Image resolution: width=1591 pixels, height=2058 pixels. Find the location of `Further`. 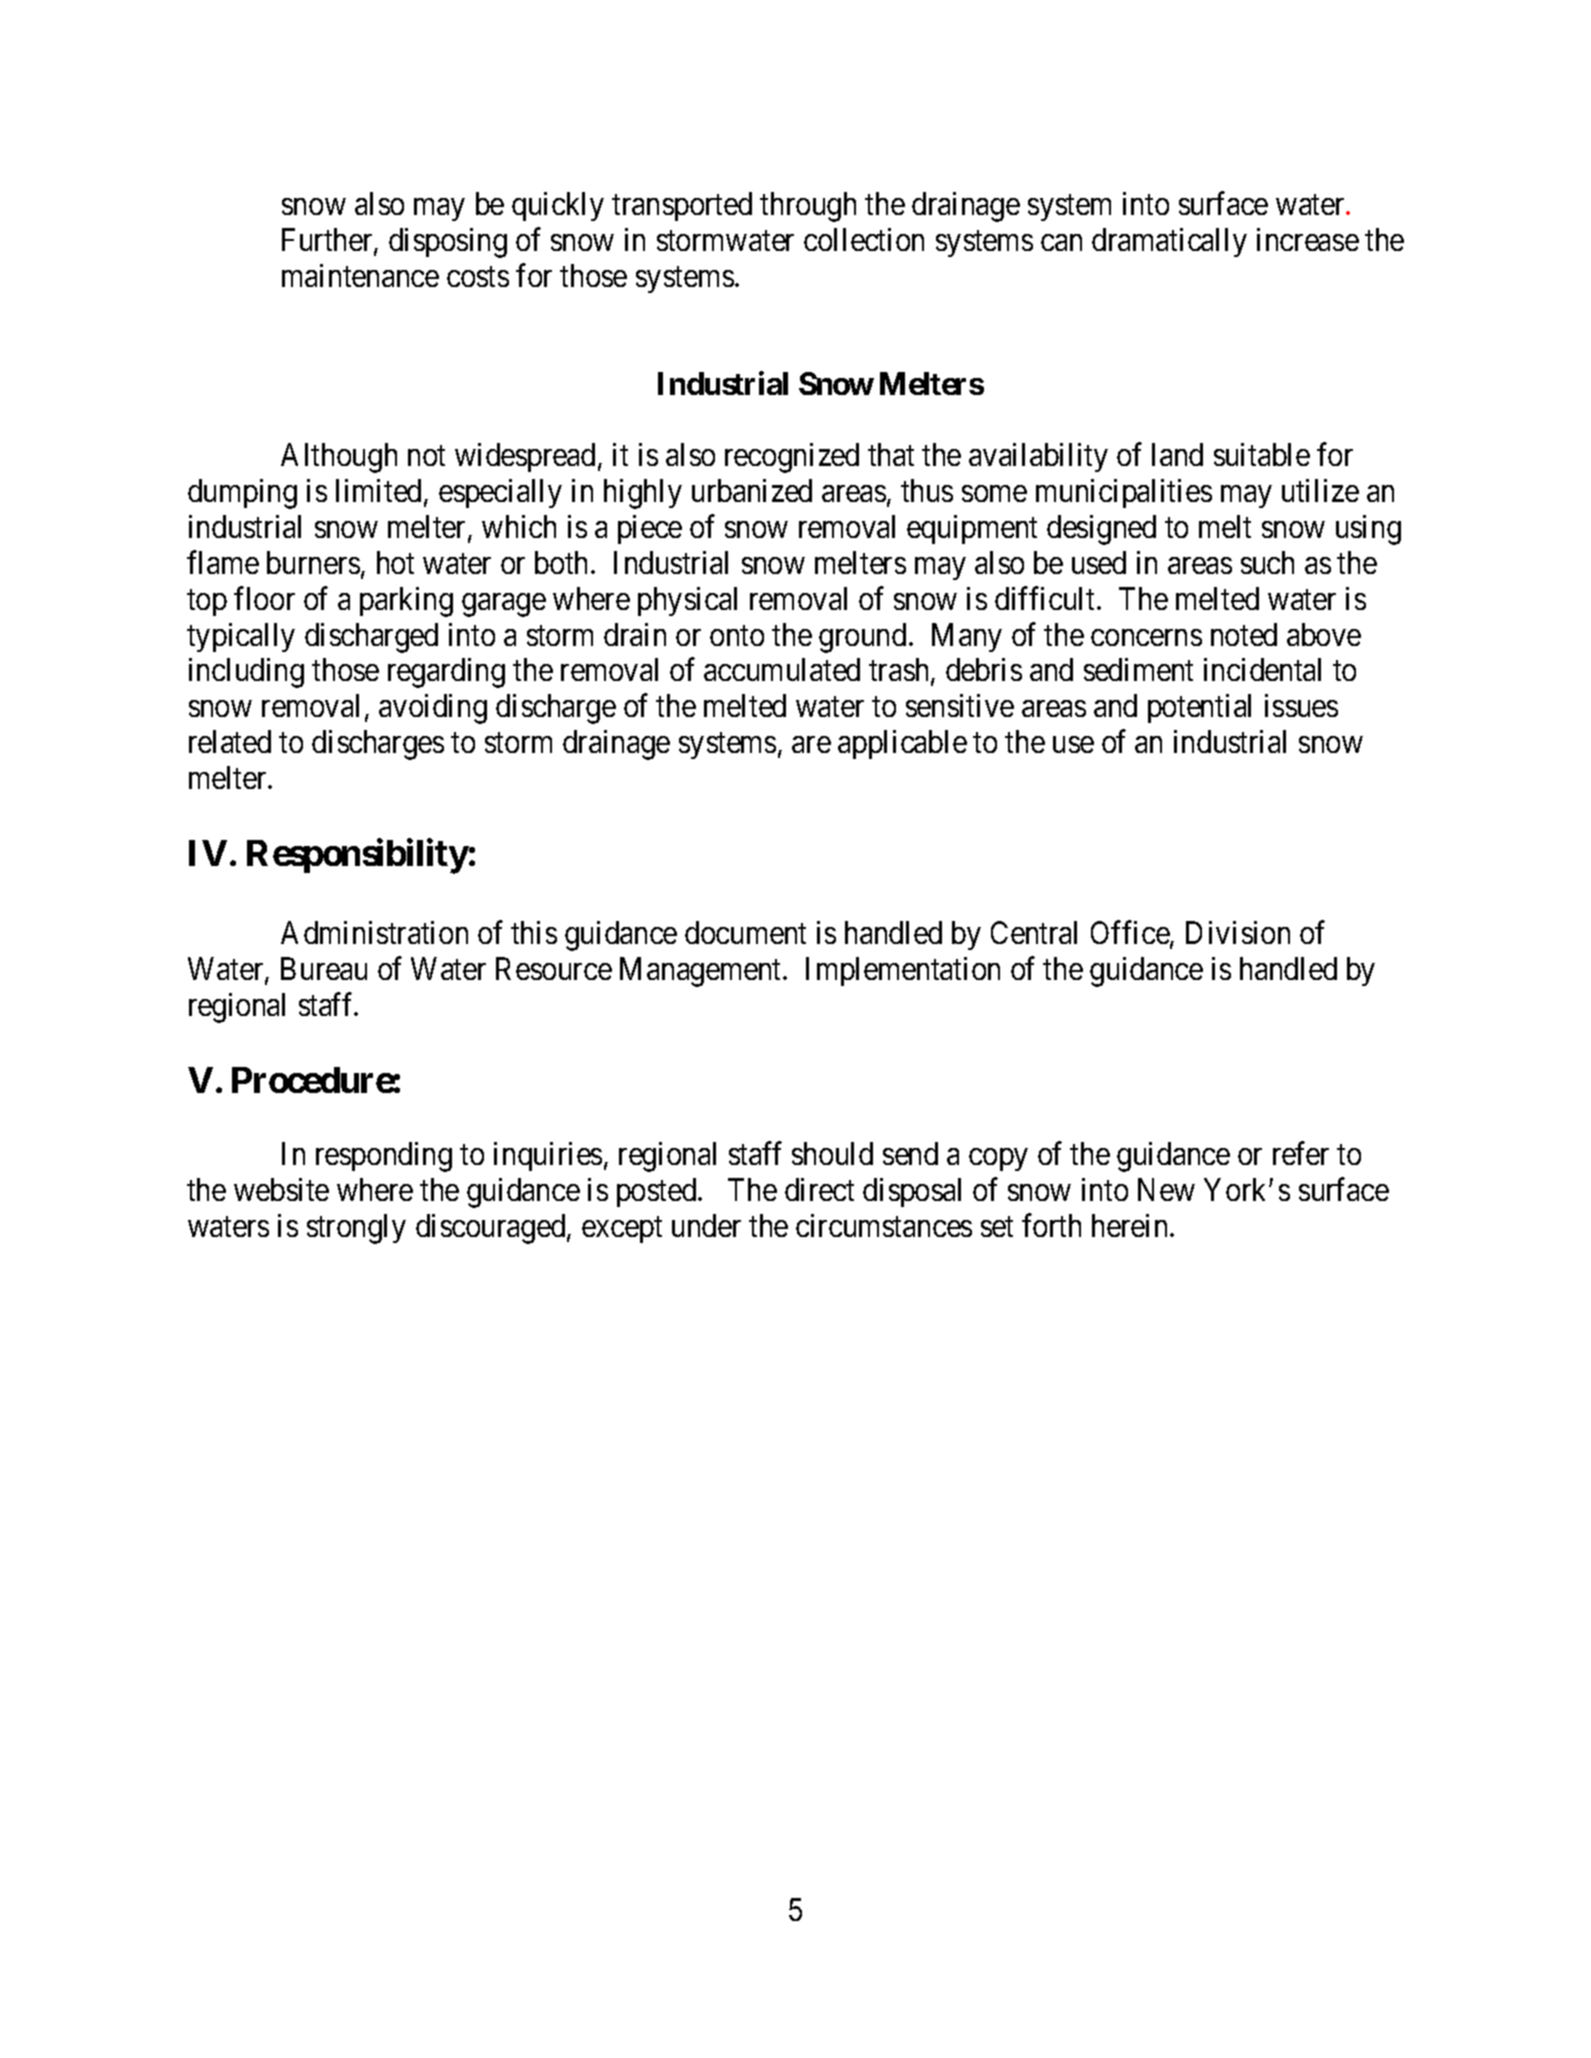

Further is located at coordinates (328, 241).
